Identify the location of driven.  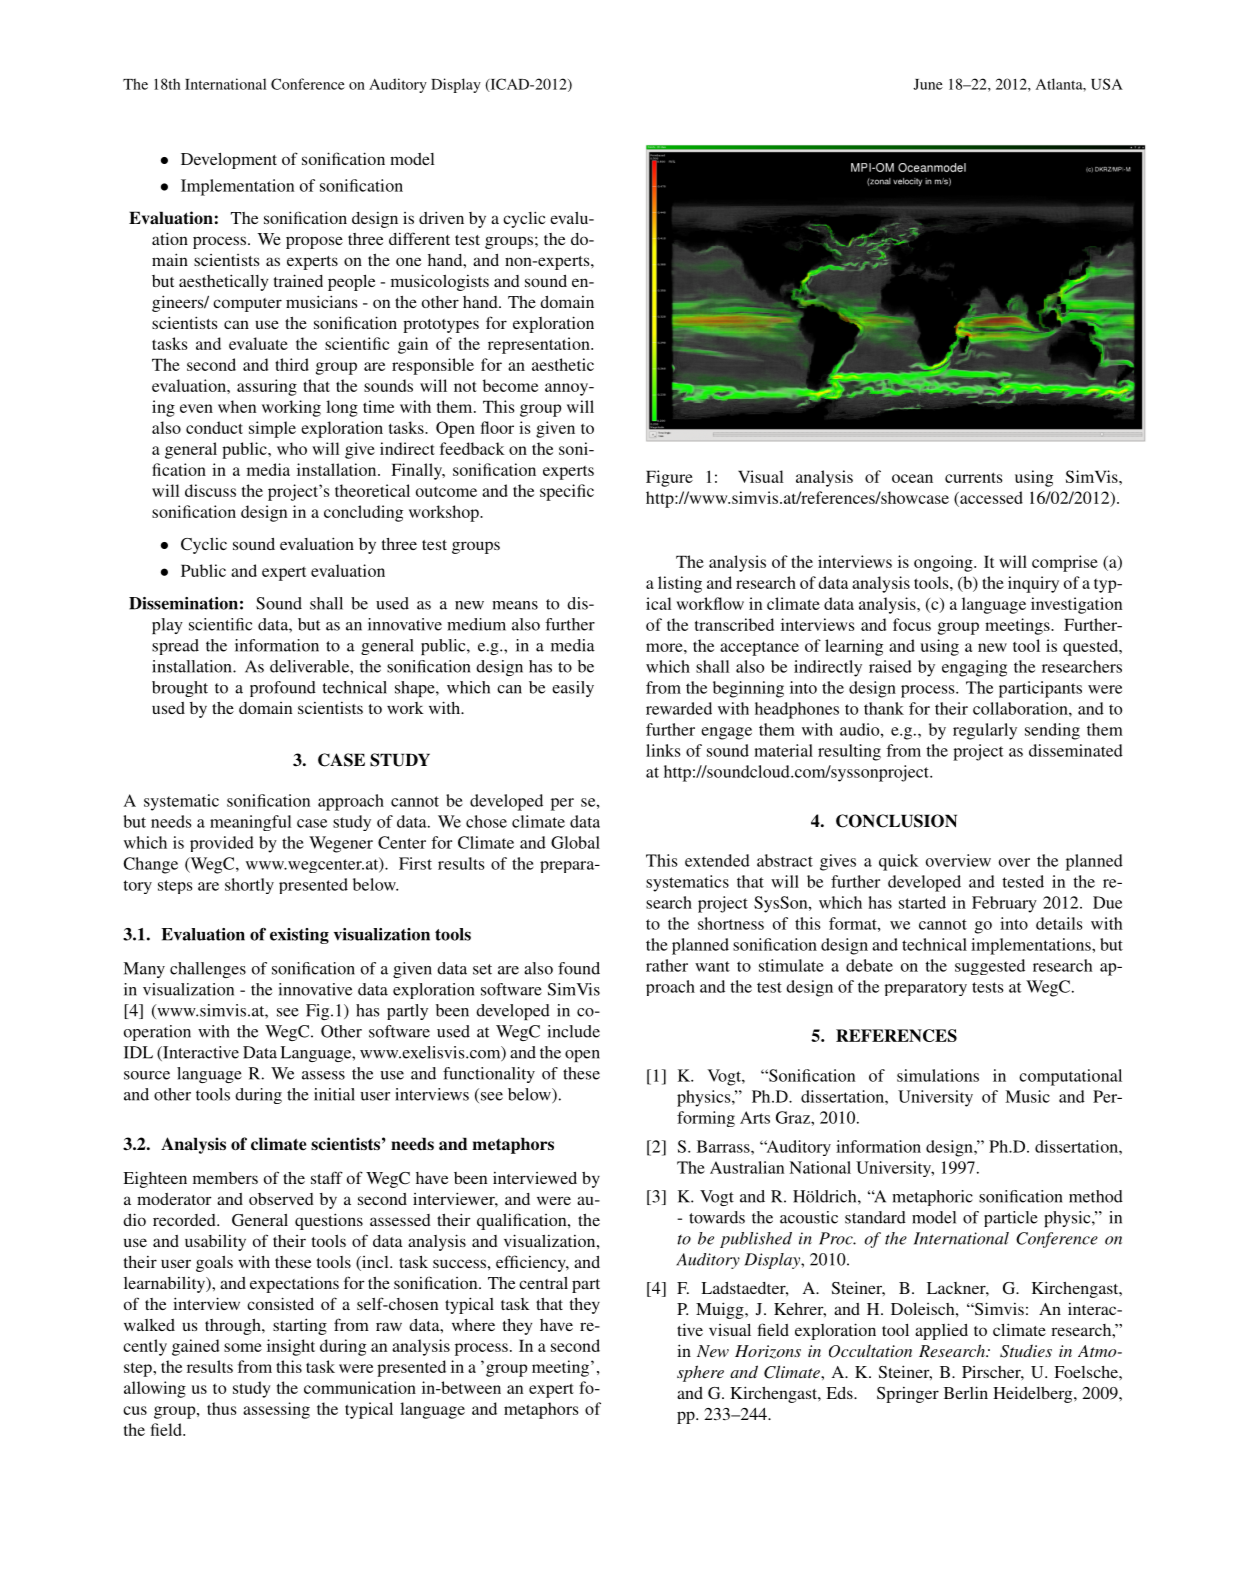
(441, 217).
